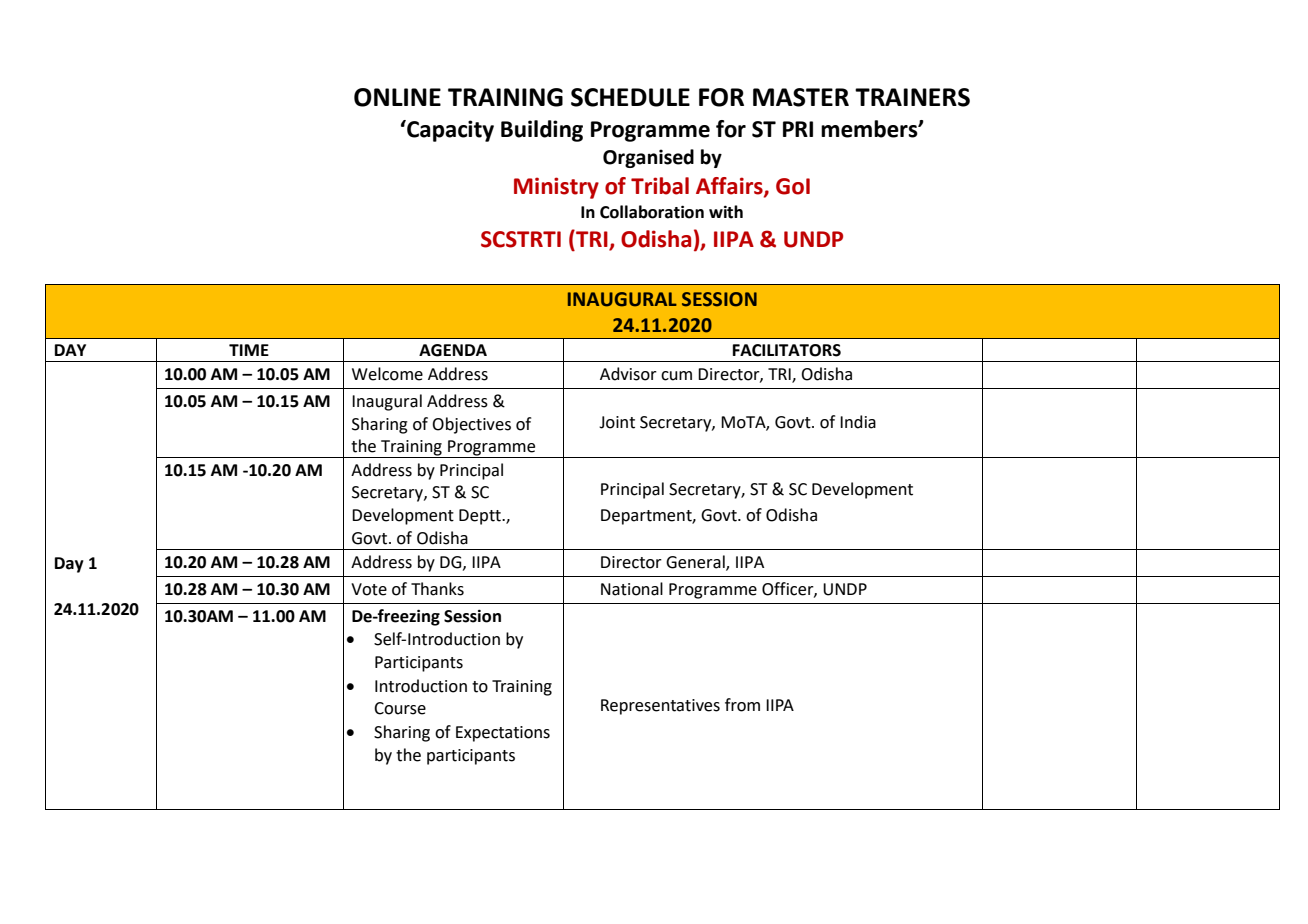  Describe the element at coordinates (400, 708) in the image. I see `Course` at that location.
